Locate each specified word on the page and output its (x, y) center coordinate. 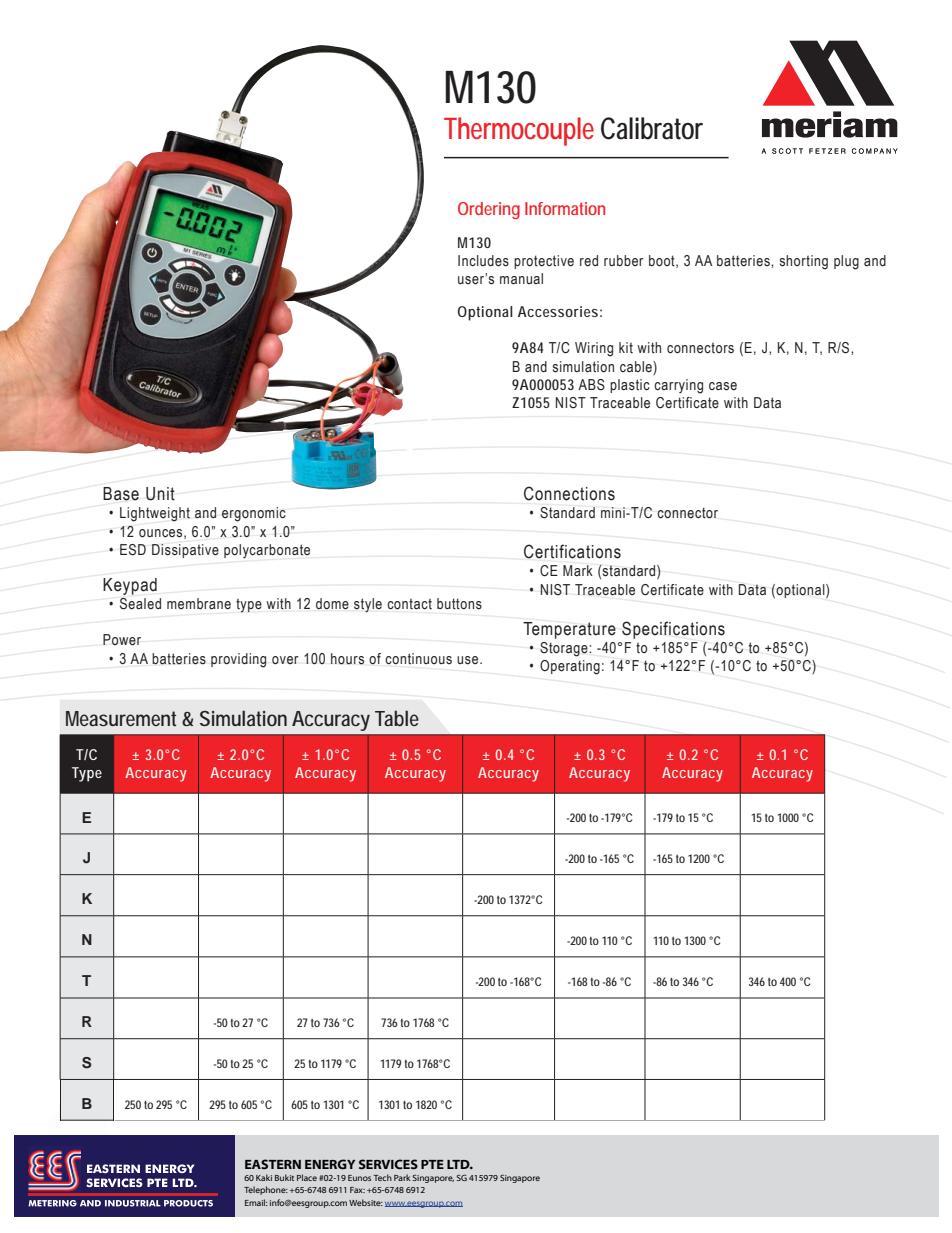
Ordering (489, 210)
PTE (432, 1164)
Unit (160, 494)
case (723, 386)
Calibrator (652, 128)
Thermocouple (519, 131)
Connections (569, 493)
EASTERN (273, 1164)
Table (397, 718)
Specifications (673, 630)
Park (402, 1177)
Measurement (121, 718)
